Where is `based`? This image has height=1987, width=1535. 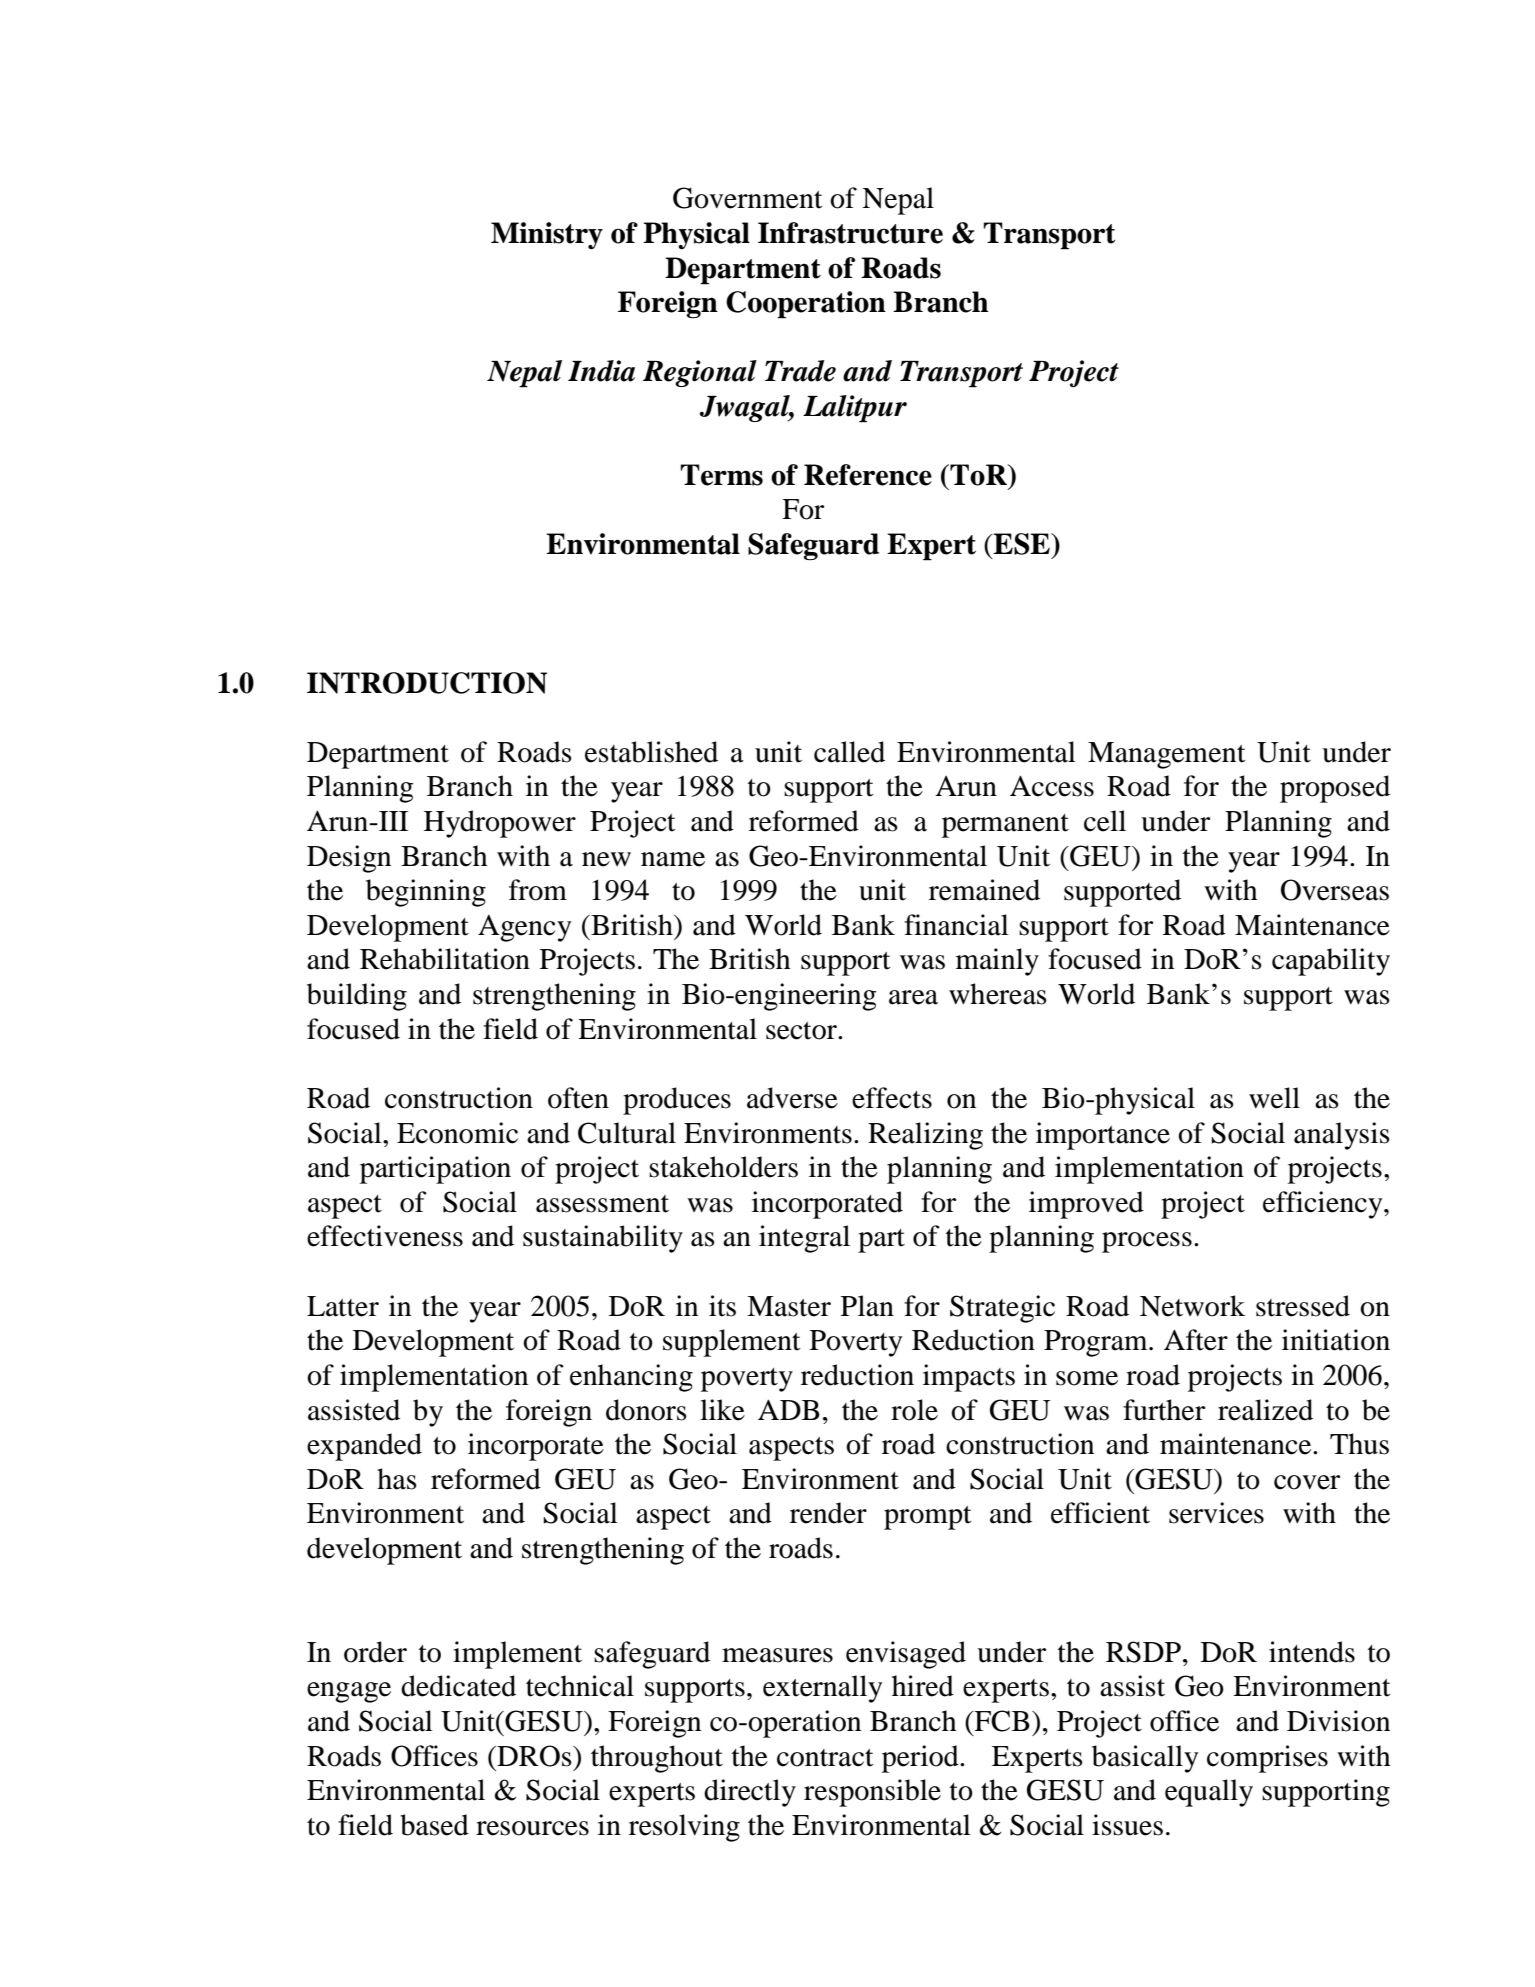 based is located at coordinates (434, 1825).
